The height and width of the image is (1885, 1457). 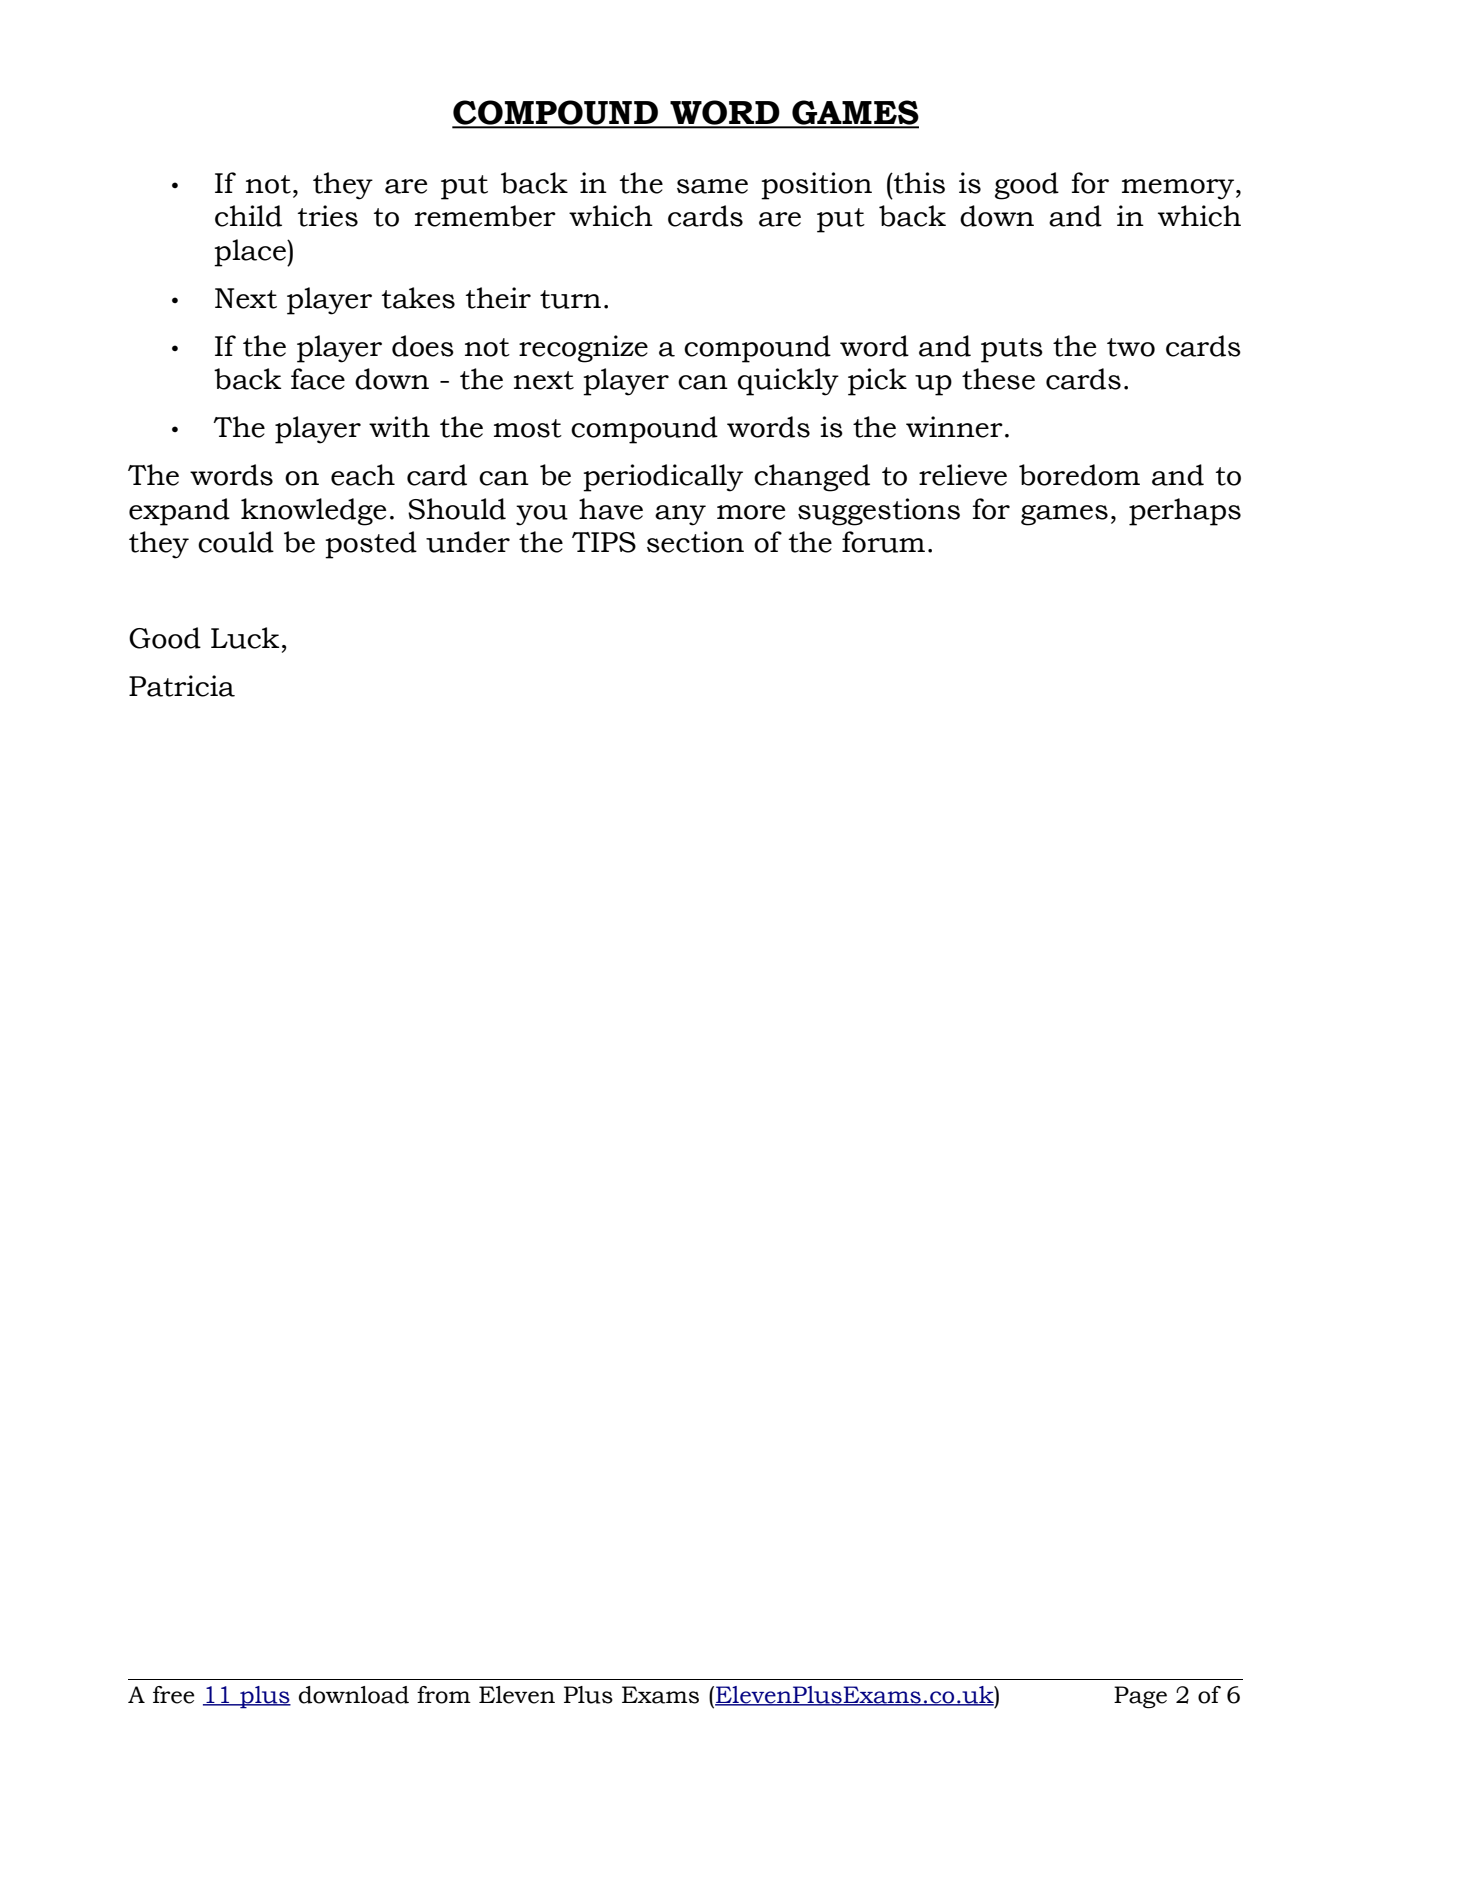 I want to click on same, so click(x=712, y=186).
